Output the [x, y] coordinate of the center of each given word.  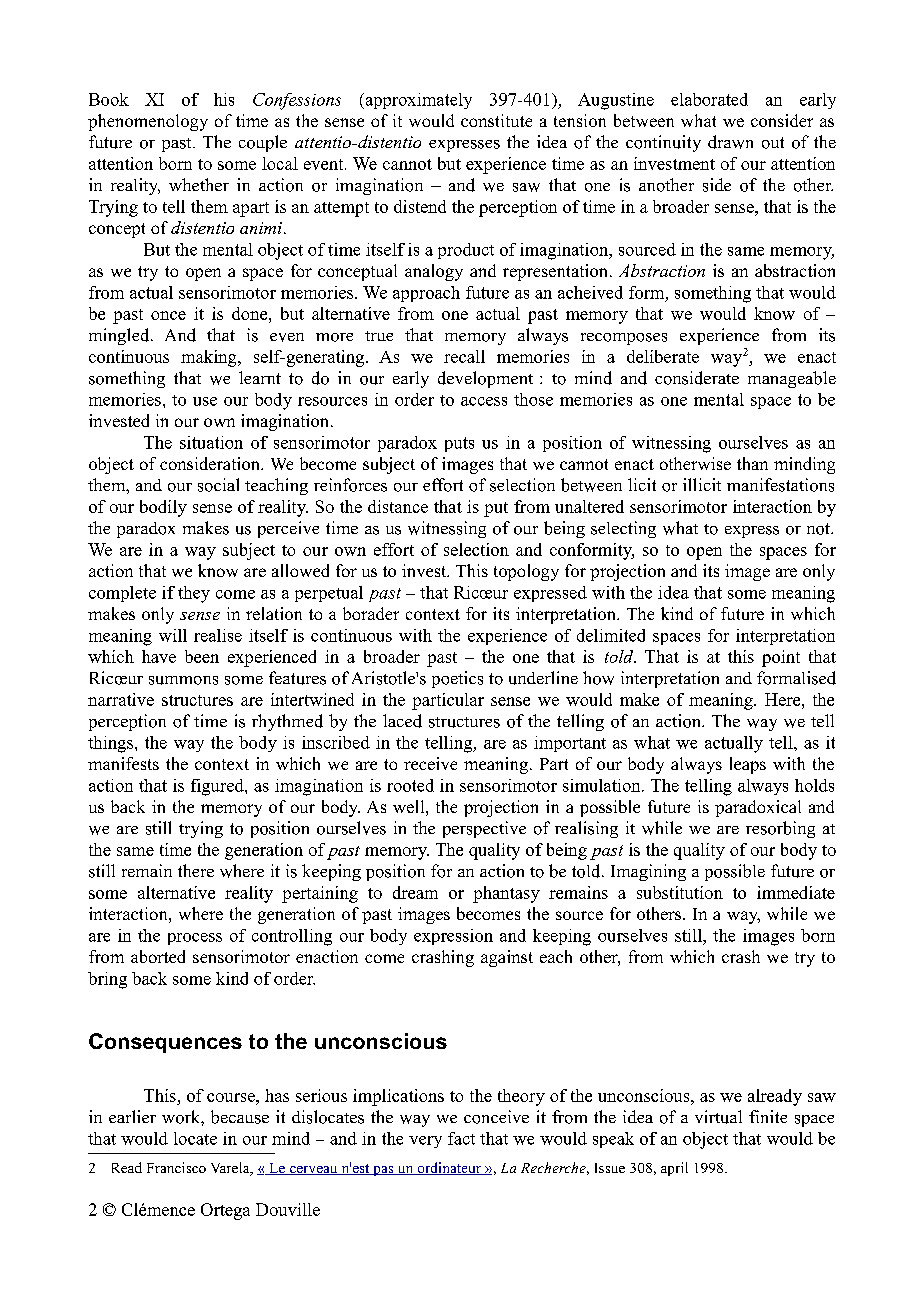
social [218, 485]
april [674, 1169]
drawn [730, 142]
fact [461, 1138]
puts [459, 444]
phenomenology [148, 122]
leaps [748, 765]
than [752, 463]
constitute [496, 120]
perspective [484, 829]
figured [218, 787]
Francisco [176, 1167]
